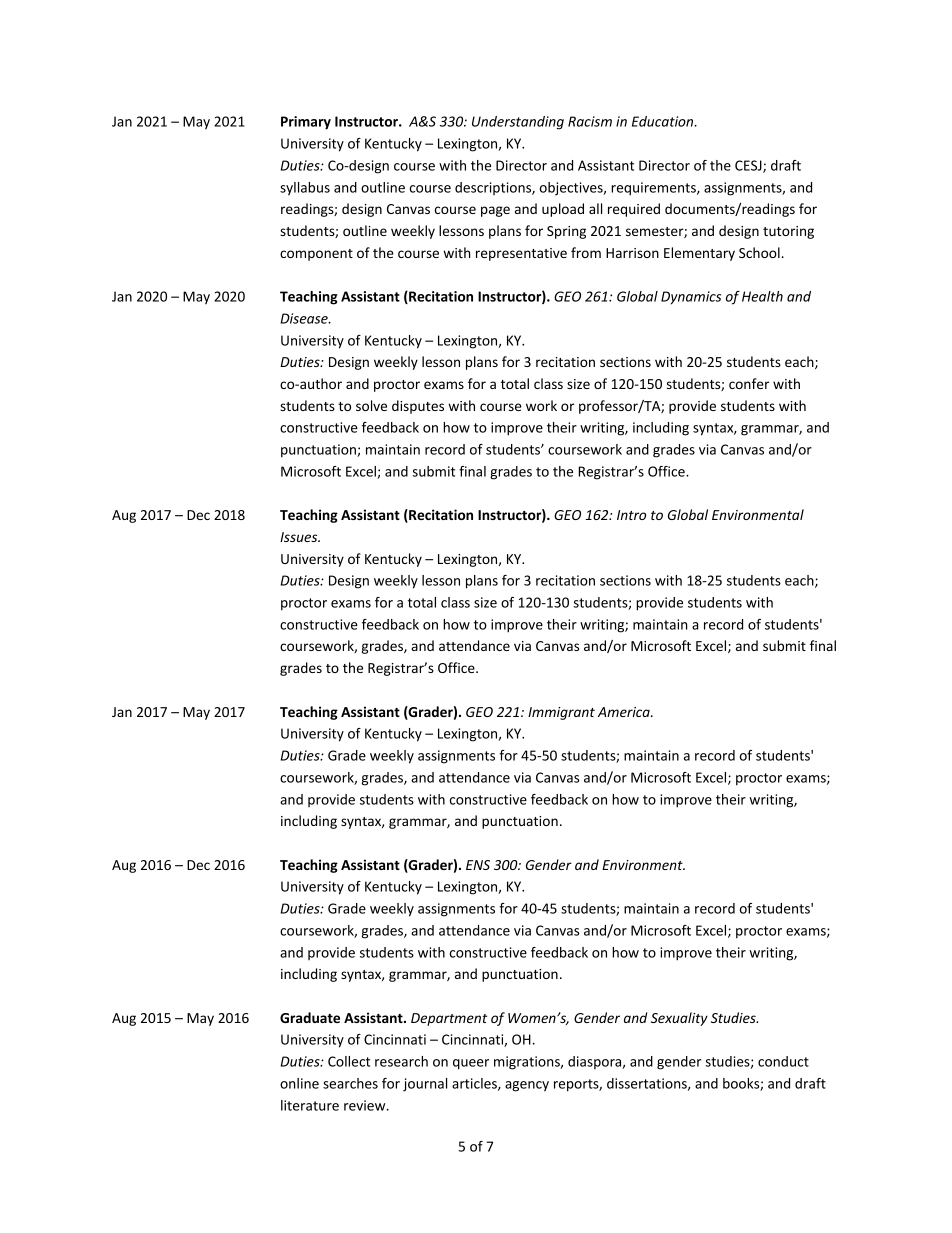 The image size is (952, 1233). What do you see at coordinates (478, 865) in the screenshot?
I see `ENS` at bounding box center [478, 865].
